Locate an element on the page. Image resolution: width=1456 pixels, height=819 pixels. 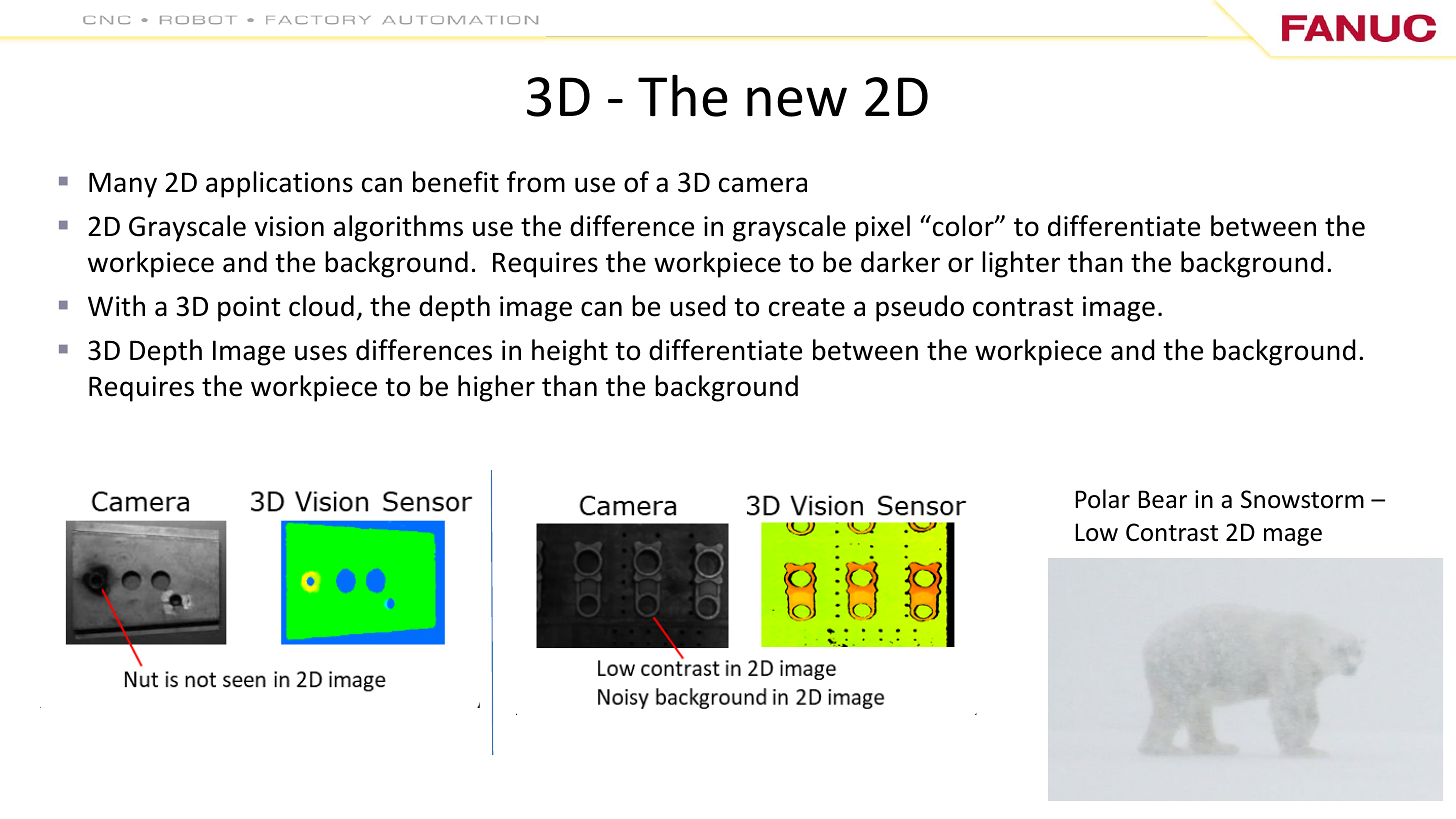
pseudo is located at coordinates (920, 308).
